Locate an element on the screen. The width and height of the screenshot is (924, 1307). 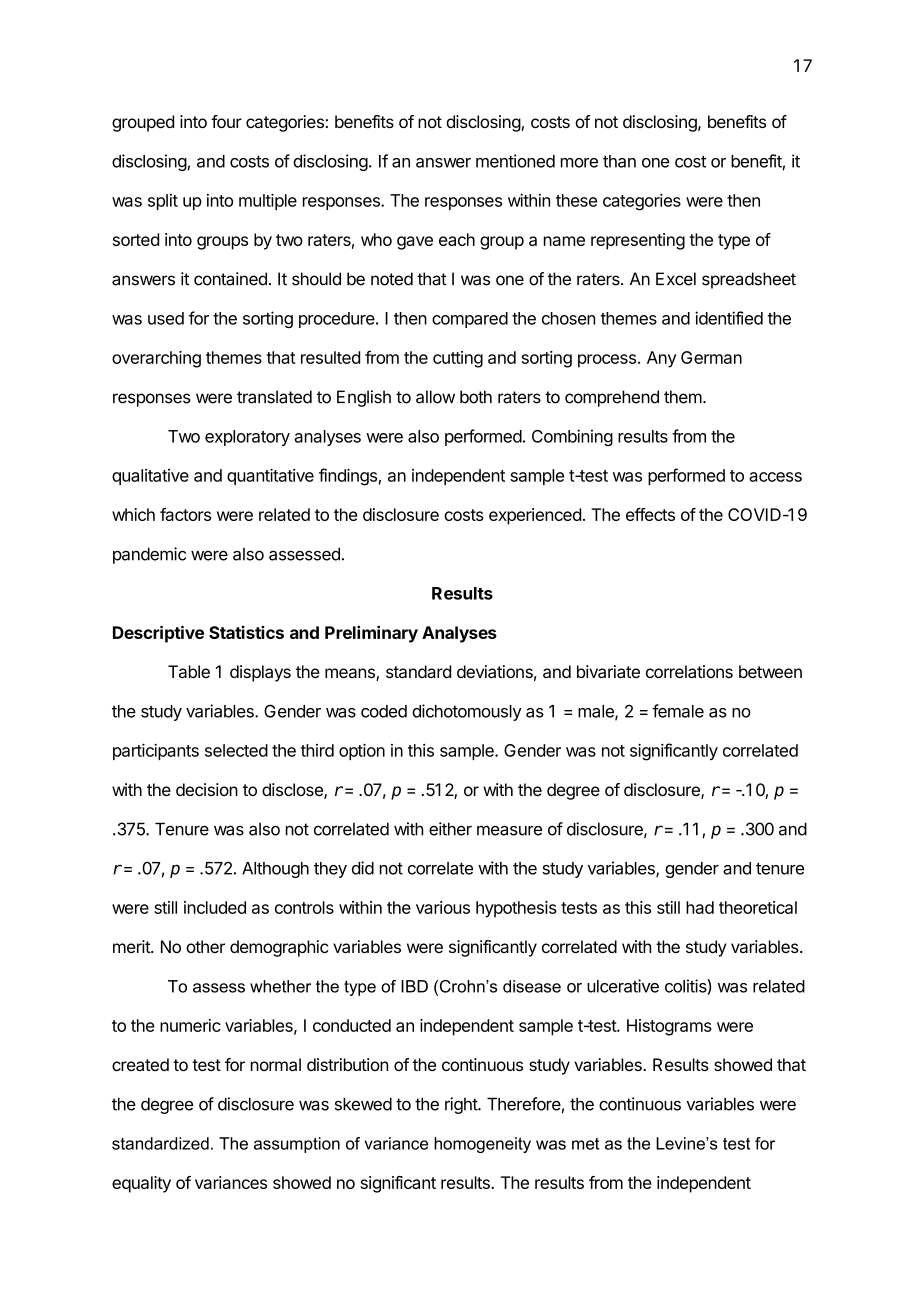
allow is located at coordinates (435, 397).
